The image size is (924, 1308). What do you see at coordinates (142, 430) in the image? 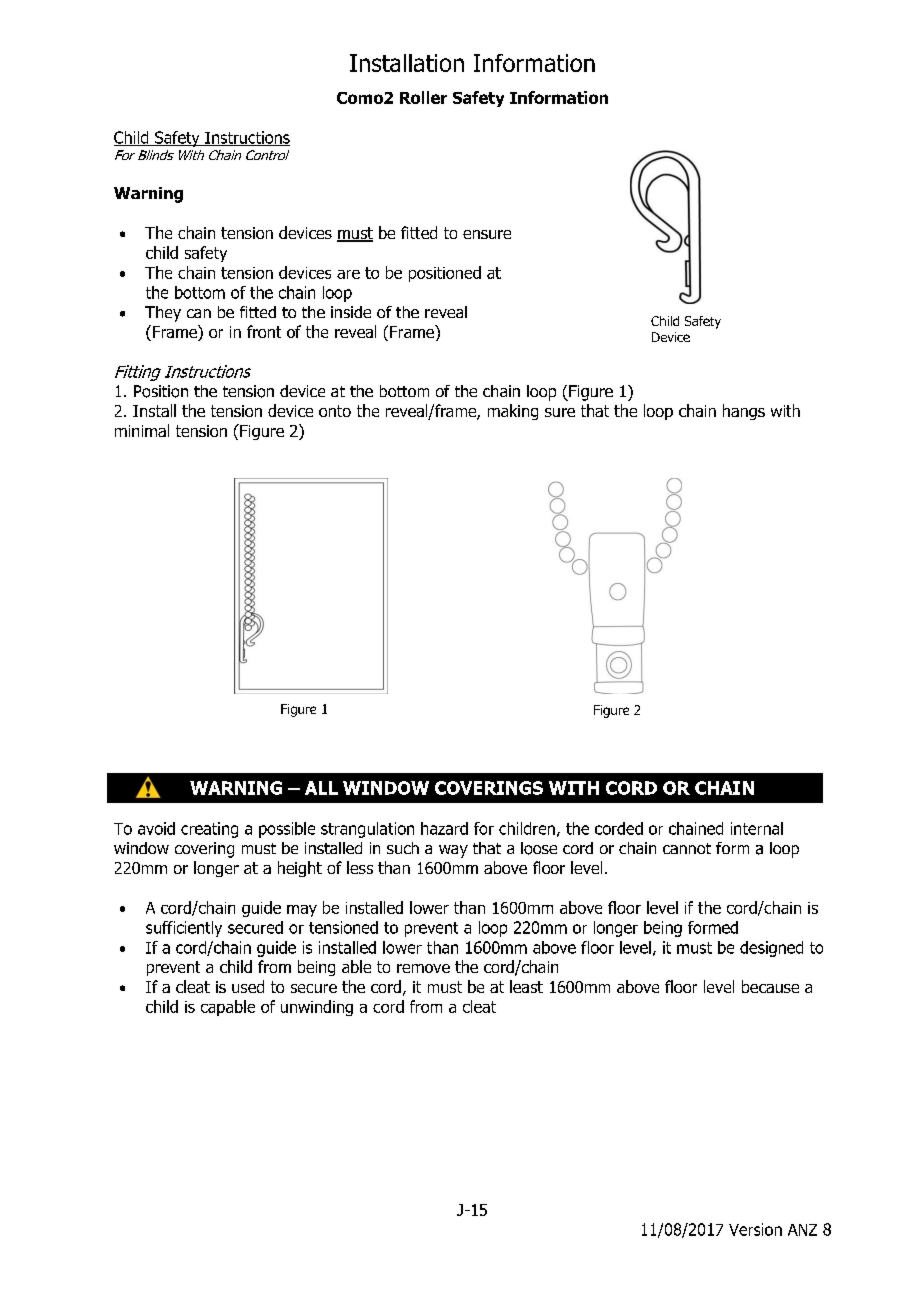
I see `minimal` at bounding box center [142, 430].
